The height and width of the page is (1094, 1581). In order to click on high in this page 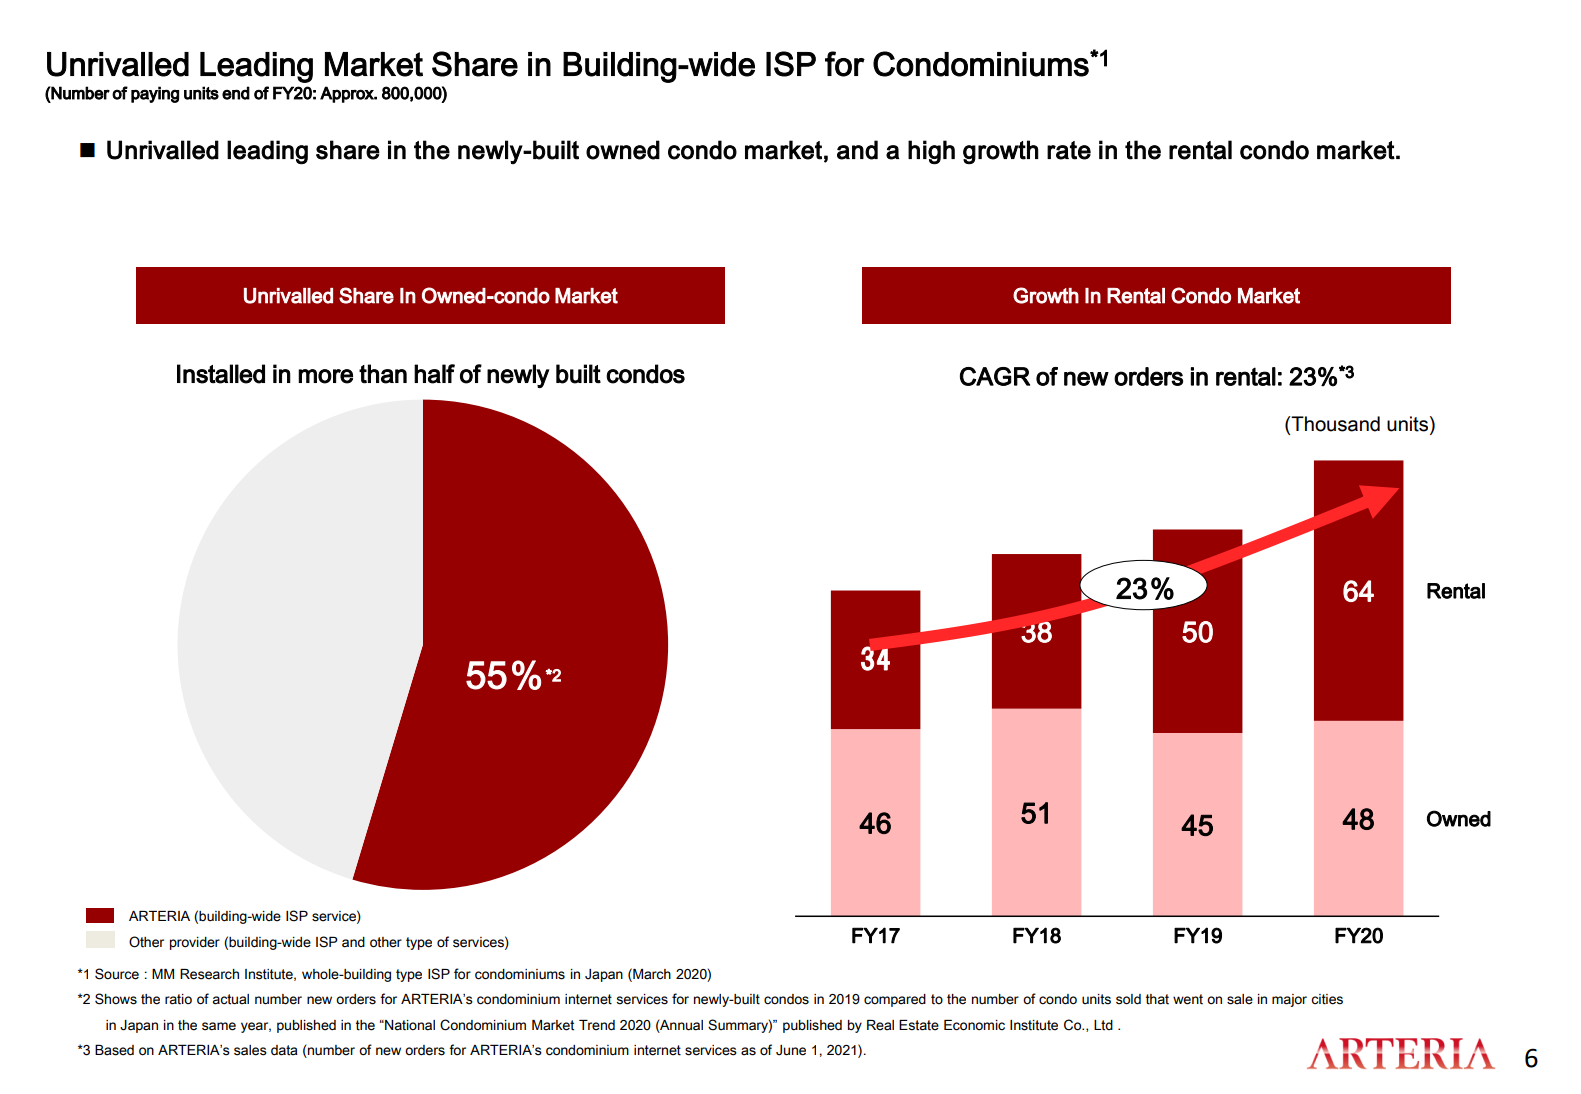, I will do `click(931, 152)`.
